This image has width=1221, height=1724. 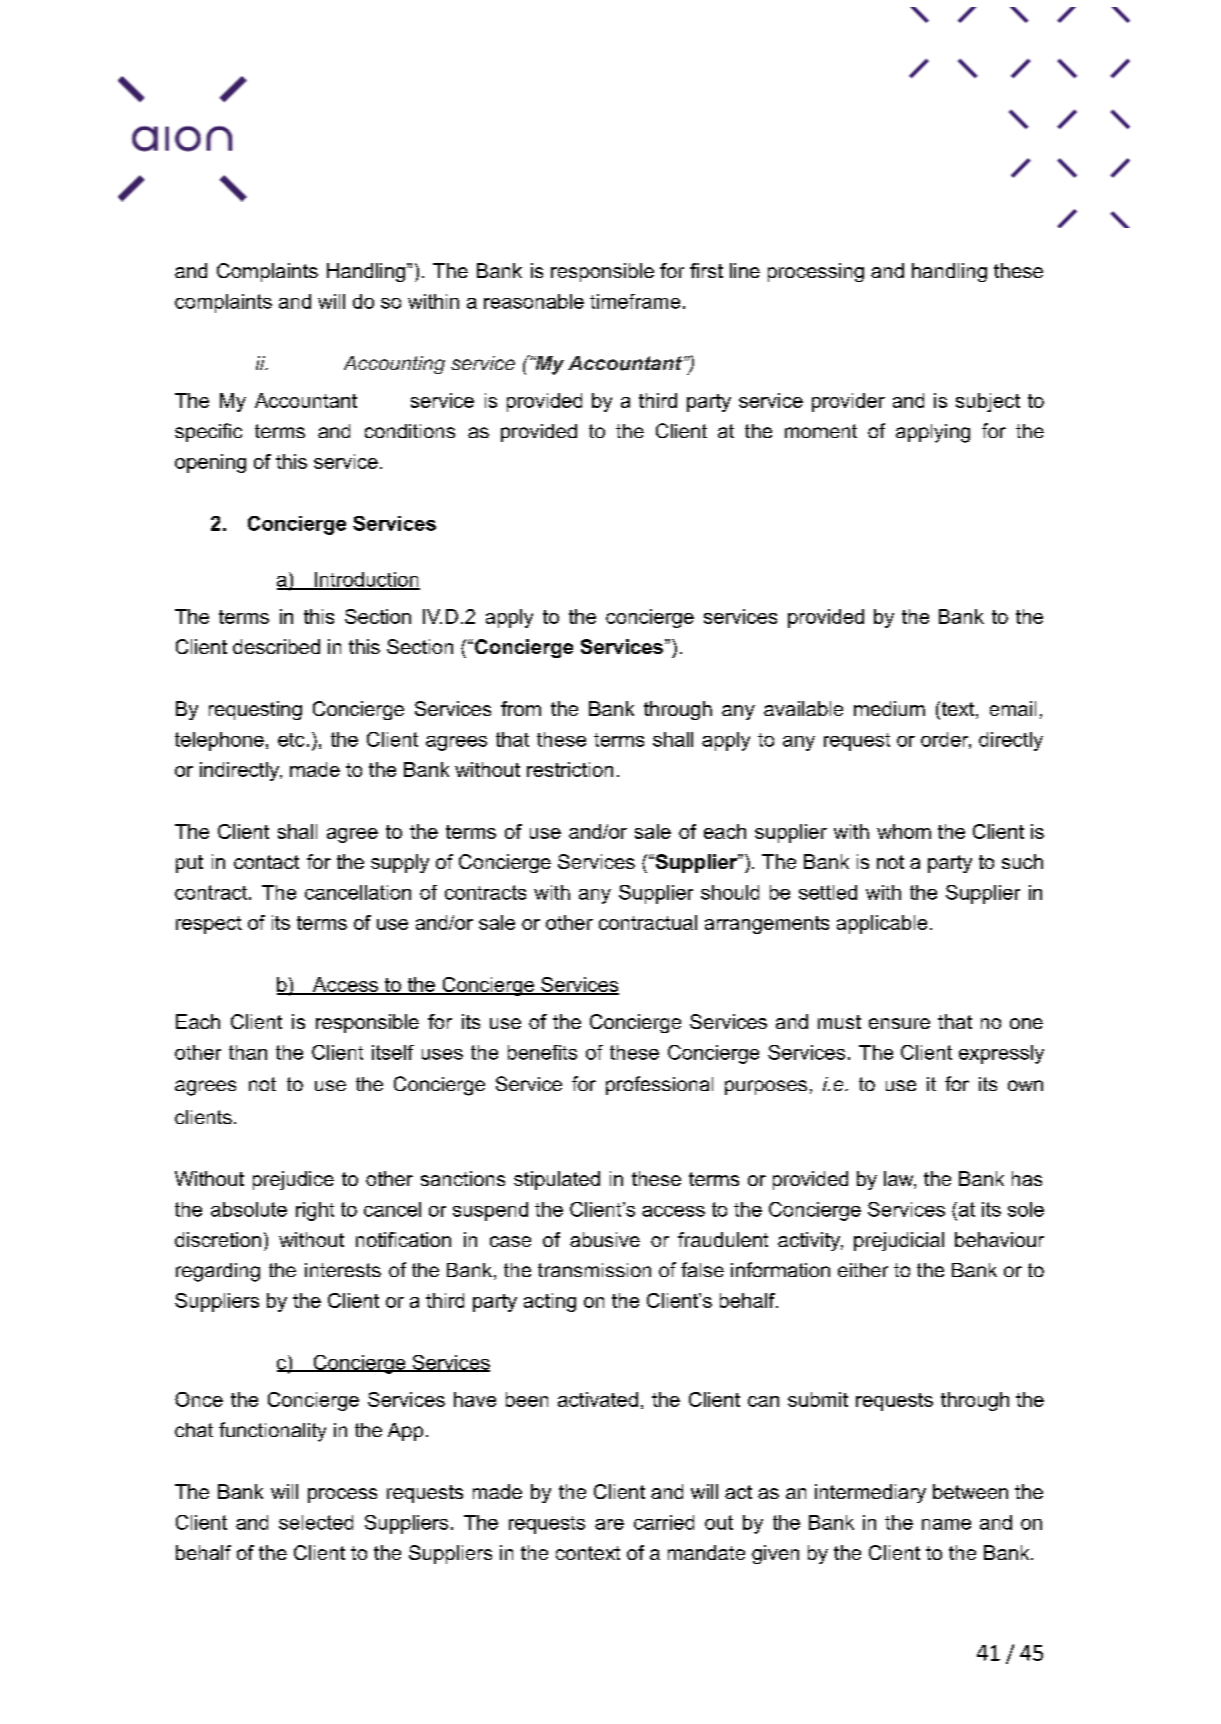 I want to click on subject, so click(x=988, y=402).
